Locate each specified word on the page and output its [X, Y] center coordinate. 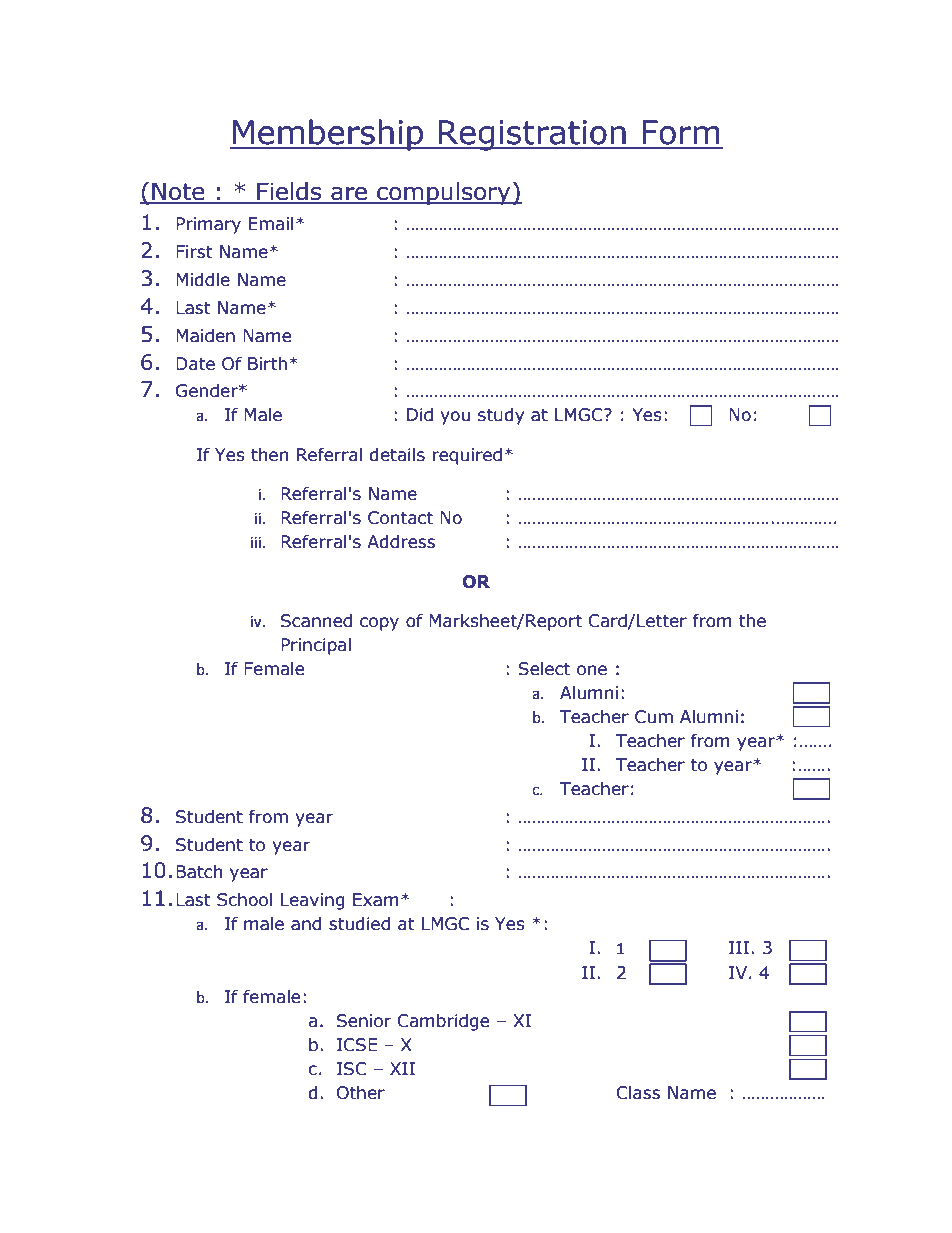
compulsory [444, 193]
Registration [532, 135]
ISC [352, 1069]
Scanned [316, 621]
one [592, 670]
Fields [289, 192]
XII [402, 1068]
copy [379, 624]
